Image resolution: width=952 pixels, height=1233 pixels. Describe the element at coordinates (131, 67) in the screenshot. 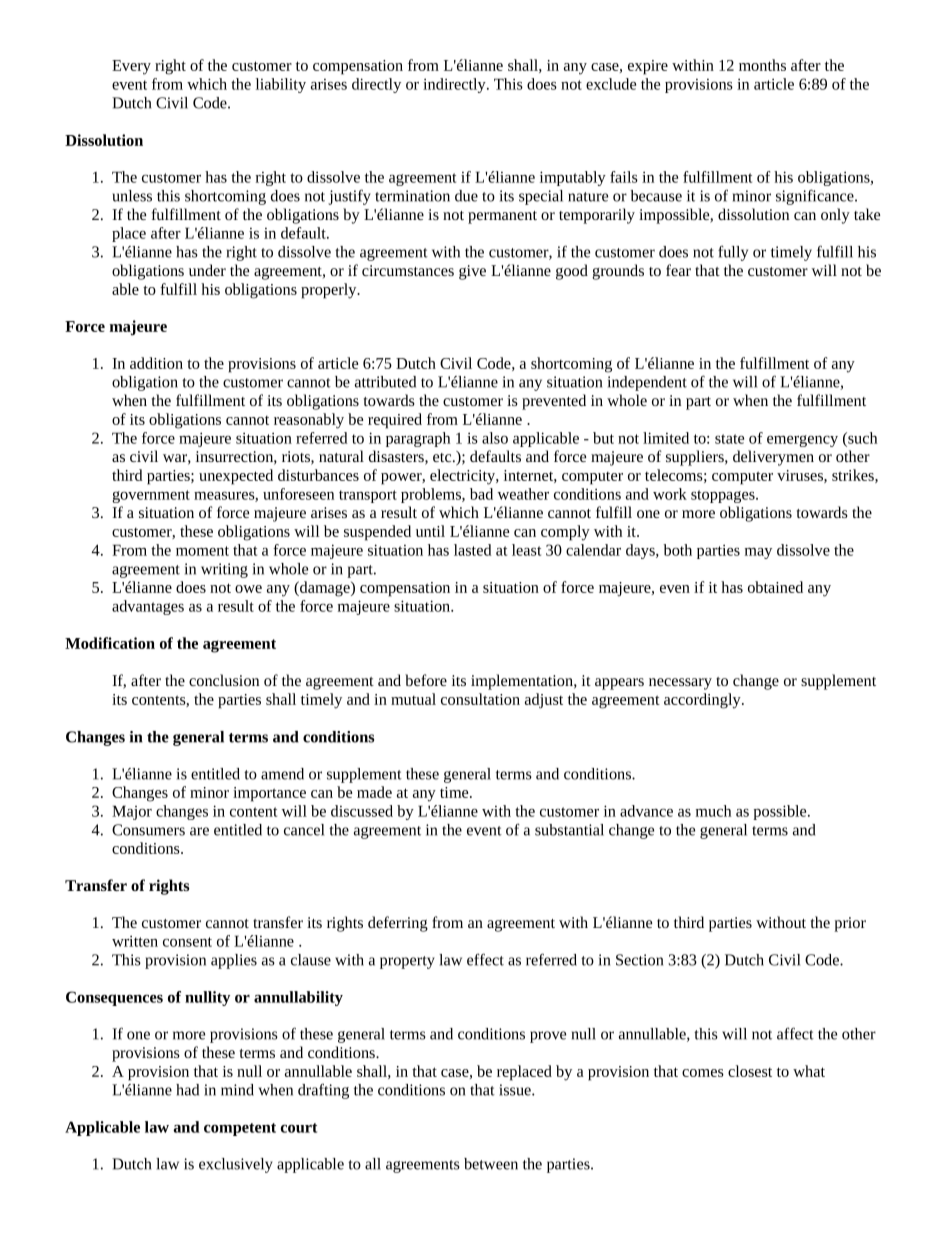

I see `Every` at that location.
